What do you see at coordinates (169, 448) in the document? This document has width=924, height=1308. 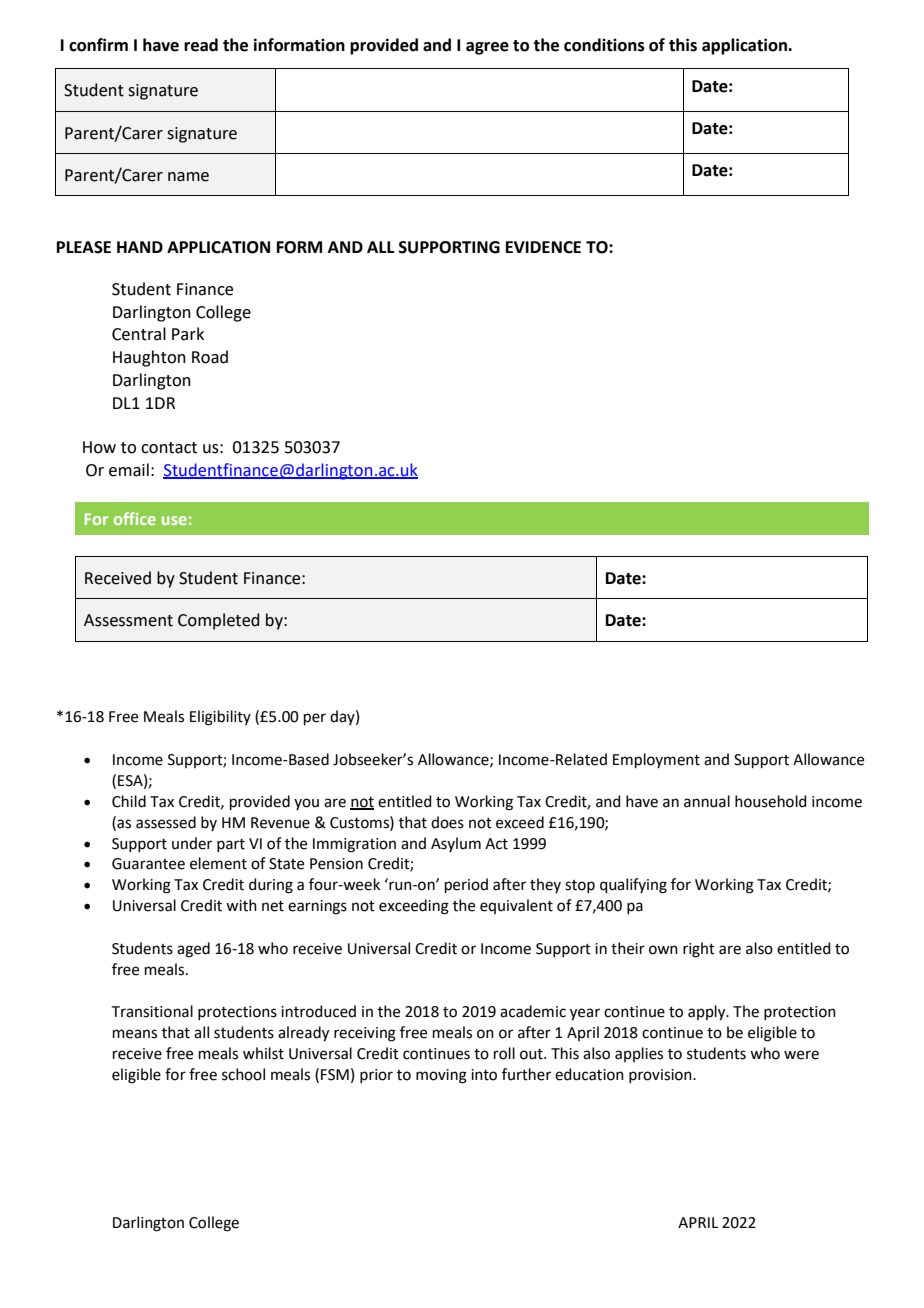 I see `contact` at bounding box center [169, 448].
